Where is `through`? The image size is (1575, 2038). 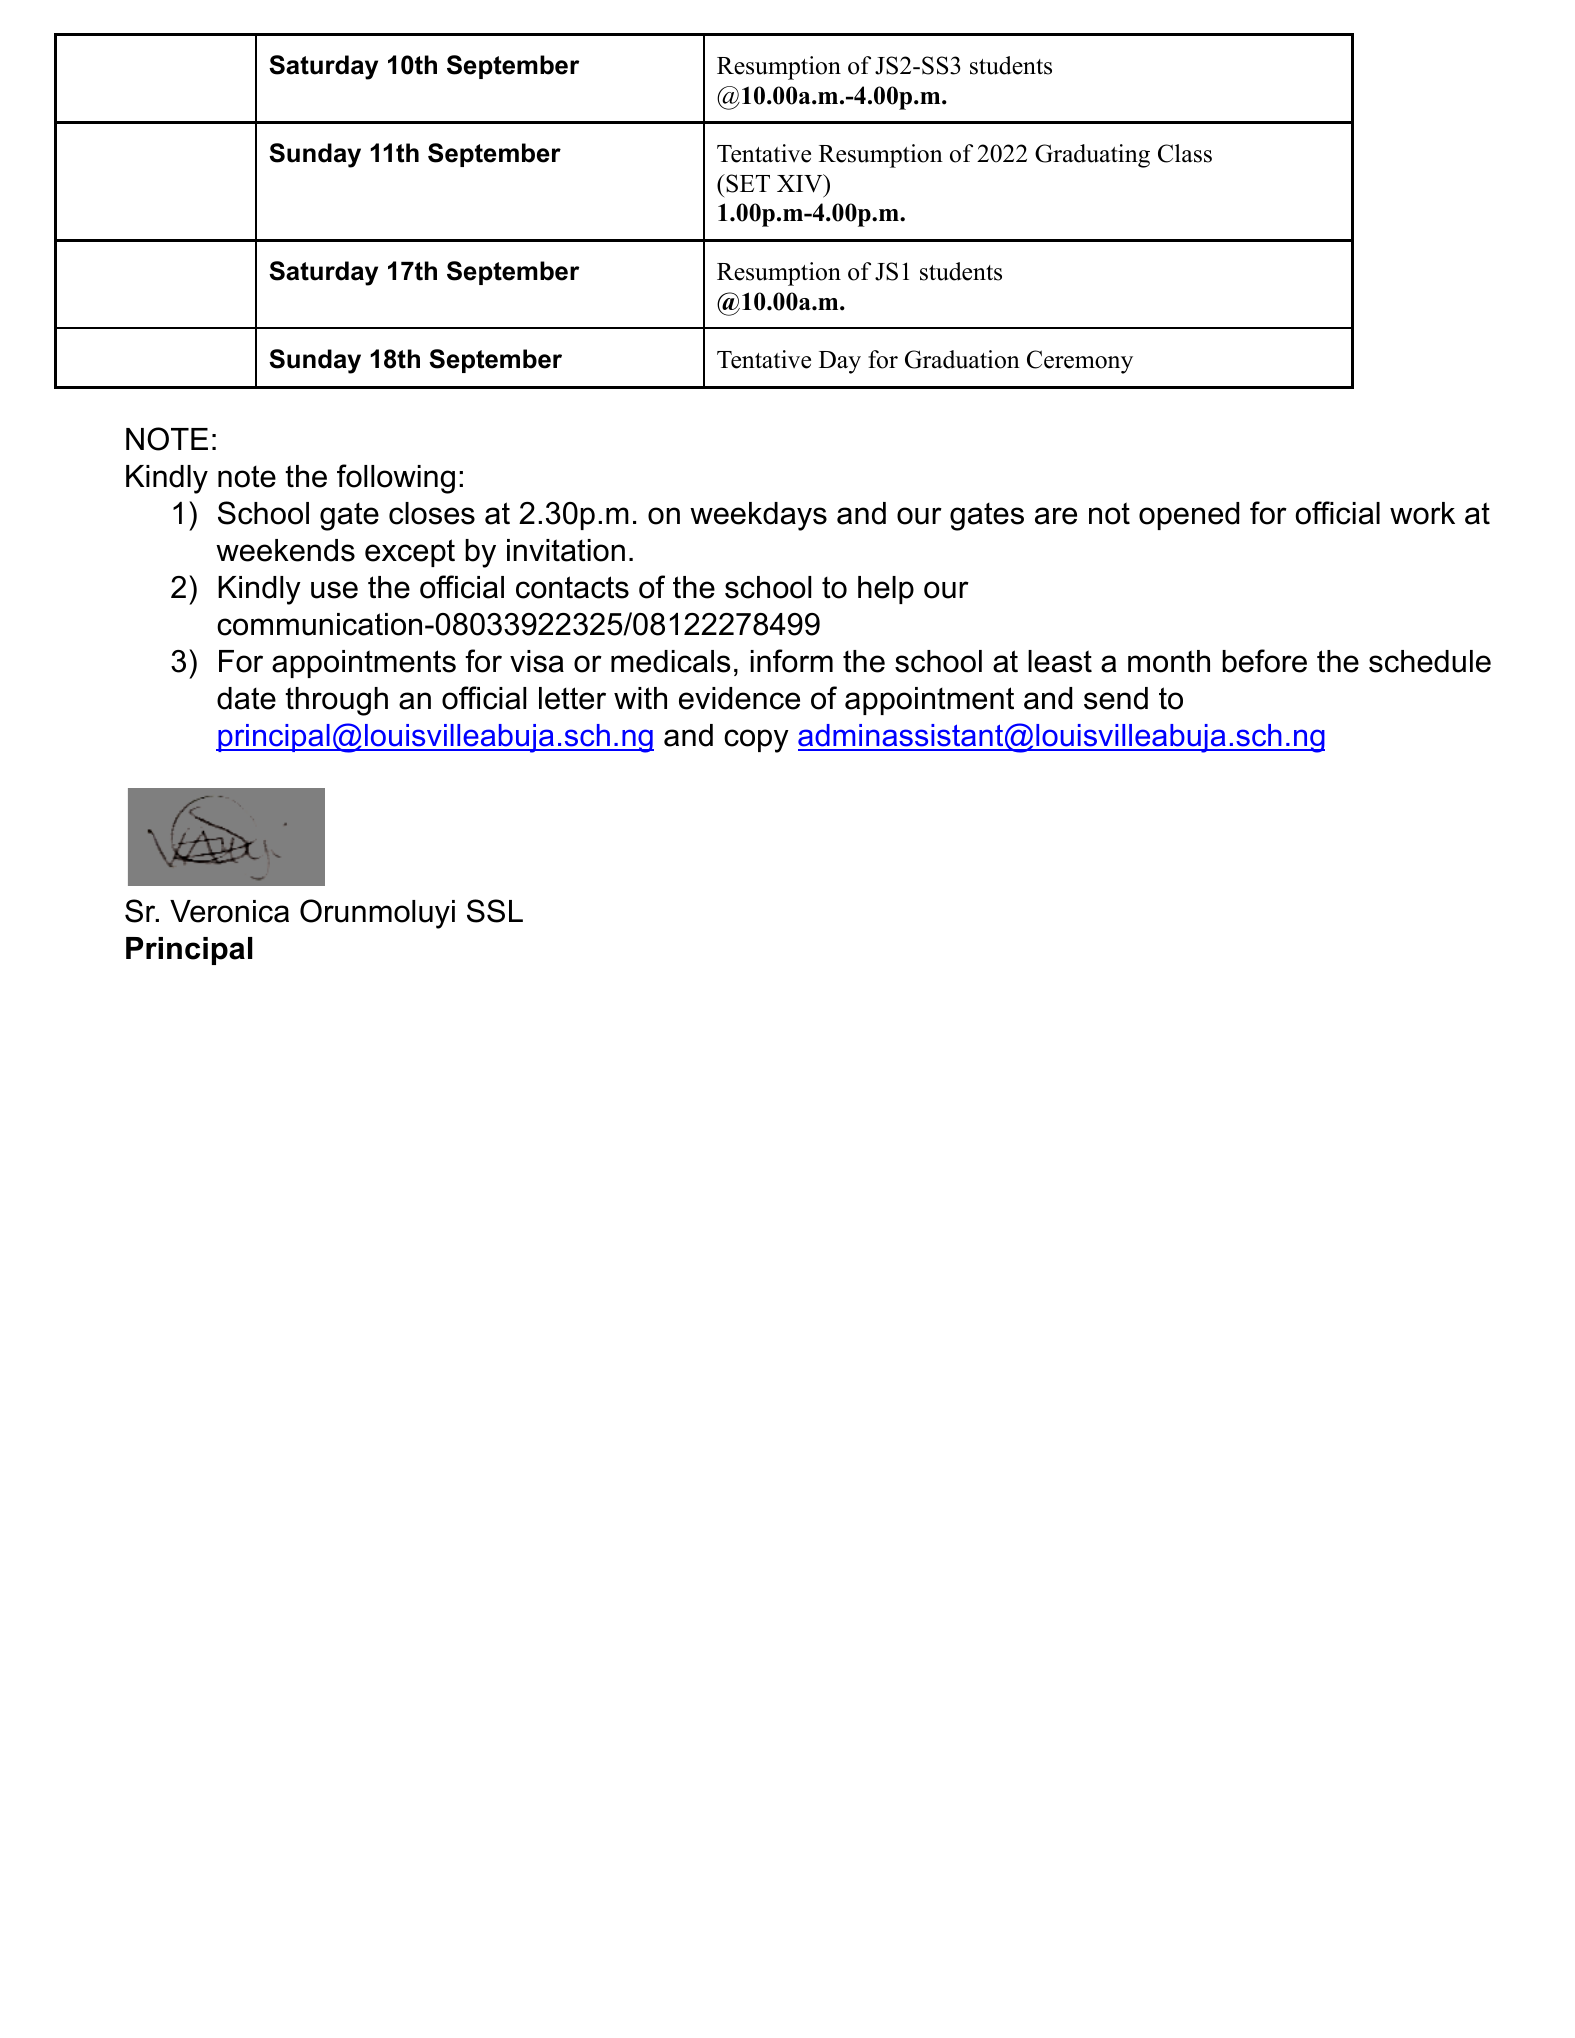
through is located at coordinates (336, 701).
